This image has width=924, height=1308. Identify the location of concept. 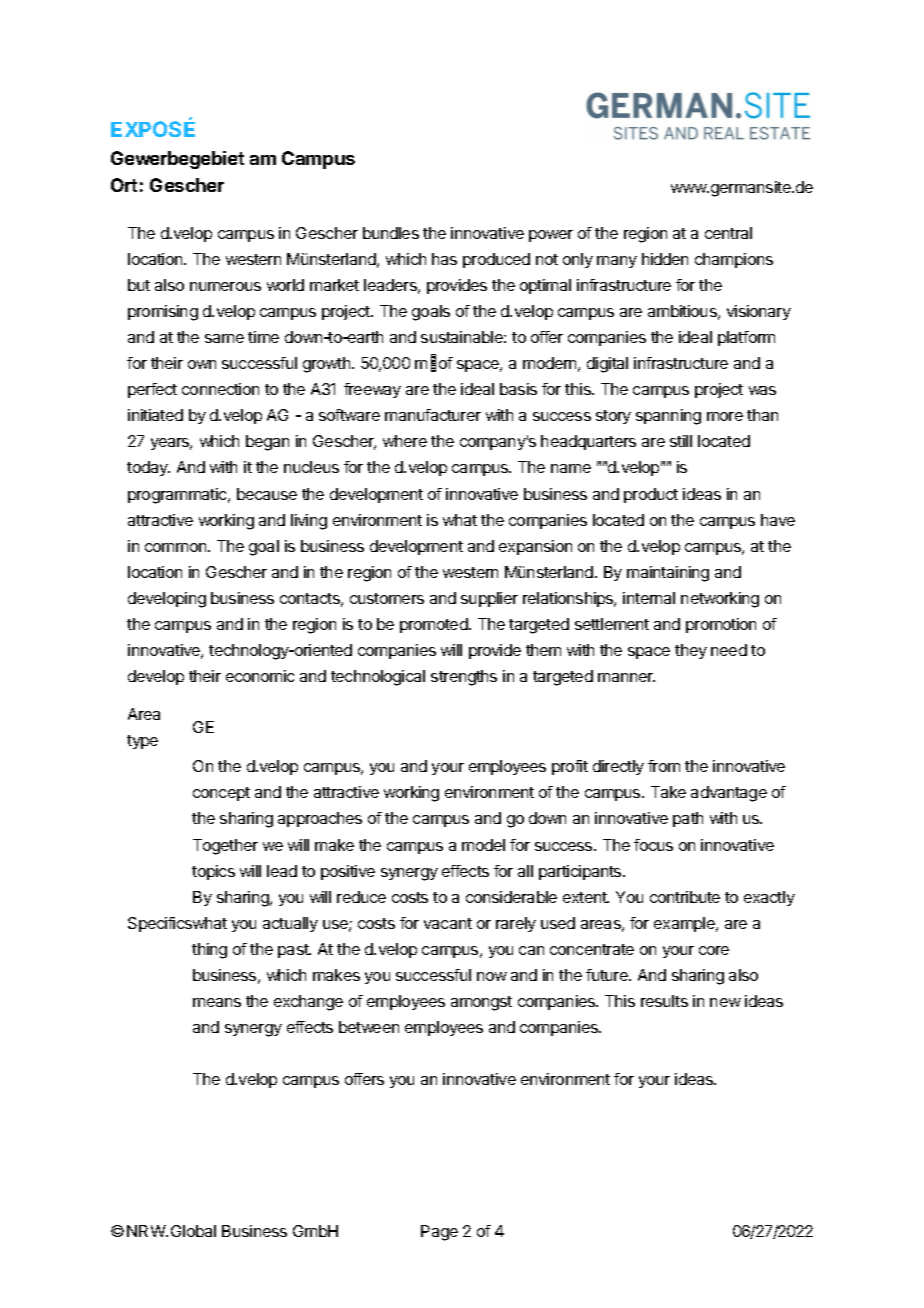
(221, 794).
